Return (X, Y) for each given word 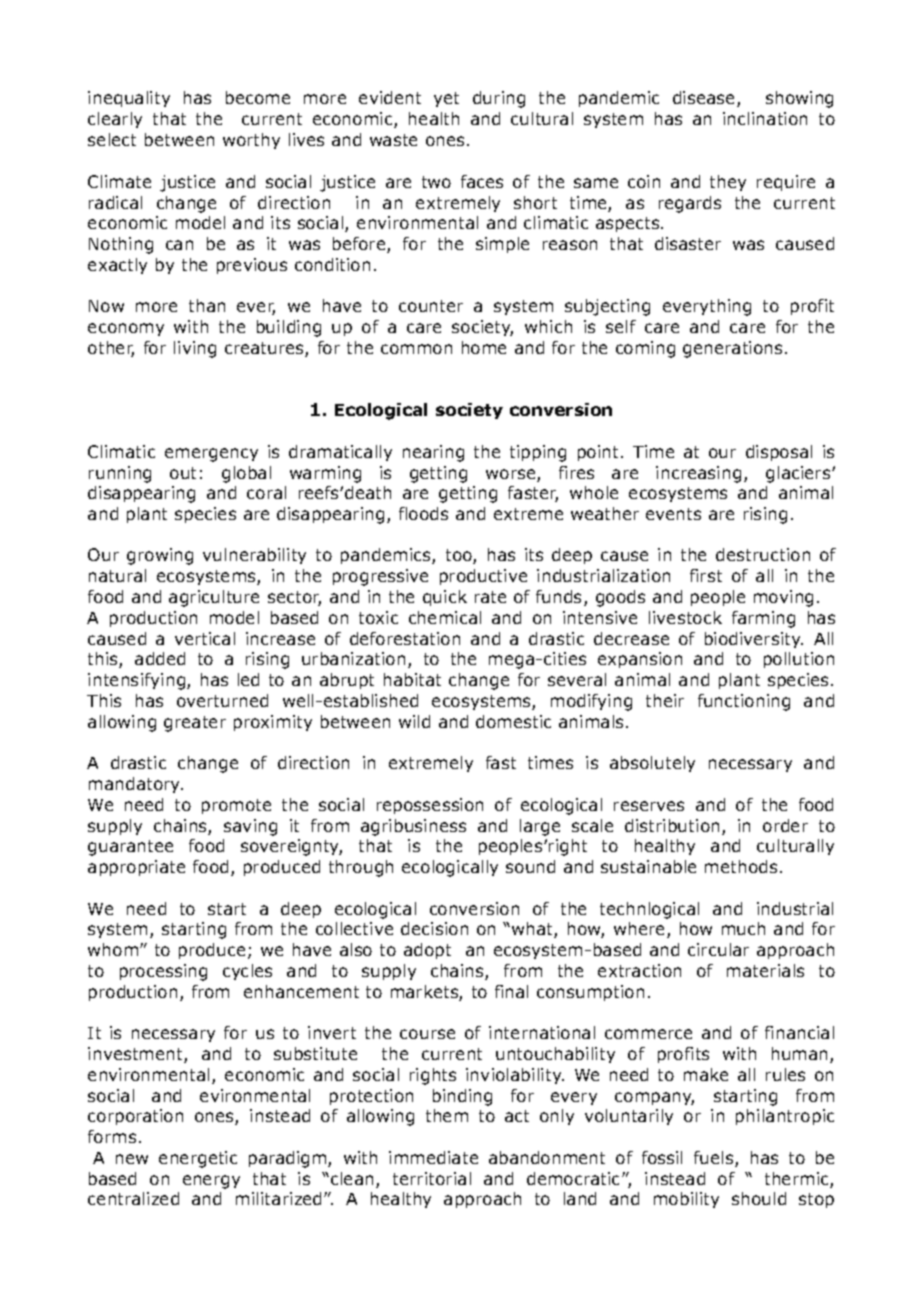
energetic (198, 1159)
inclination (765, 118)
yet (446, 99)
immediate (433, 1157)
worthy (251, 141)
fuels (715, 1159)
